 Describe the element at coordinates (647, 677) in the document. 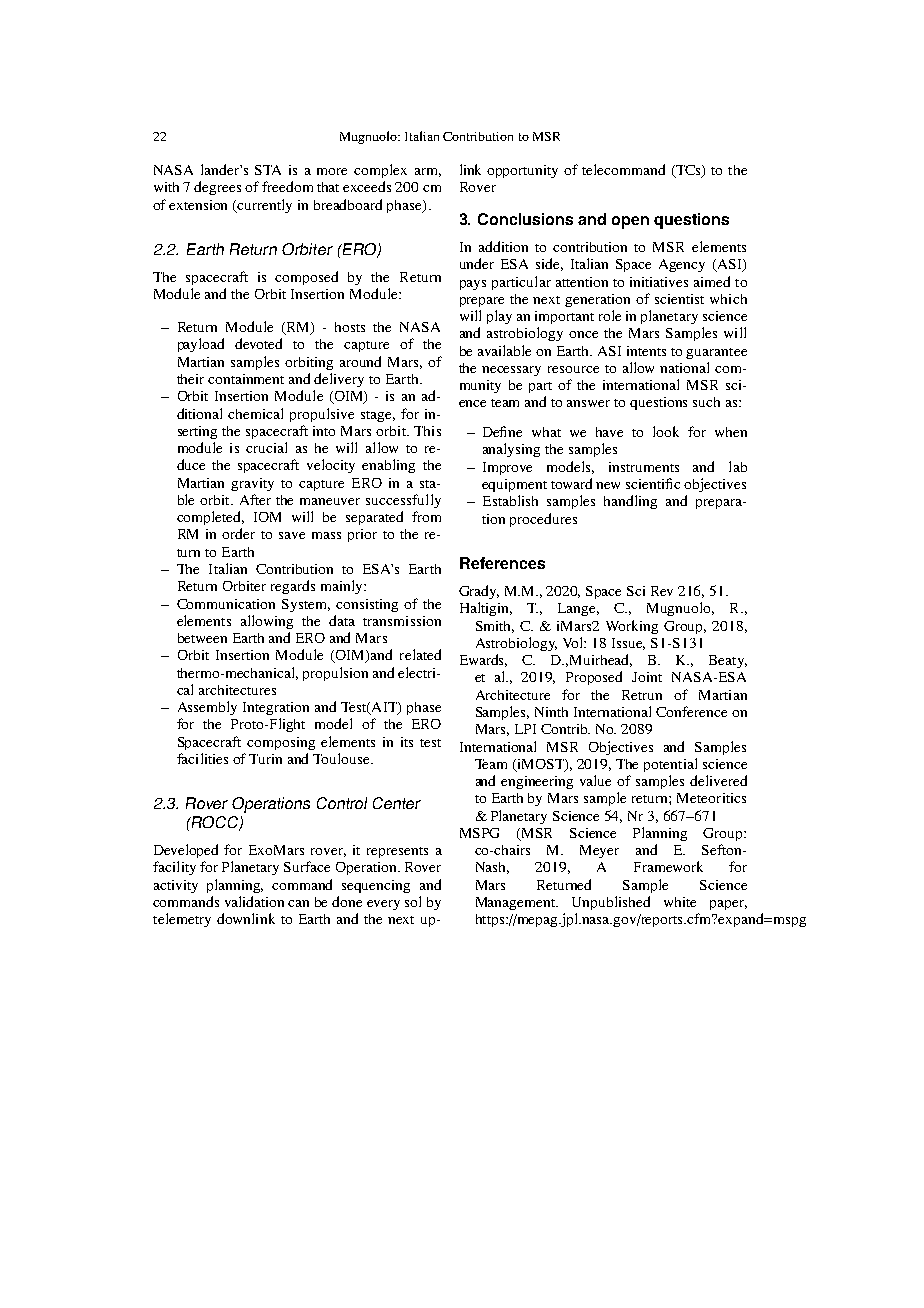

I see `Joint` at that location.
